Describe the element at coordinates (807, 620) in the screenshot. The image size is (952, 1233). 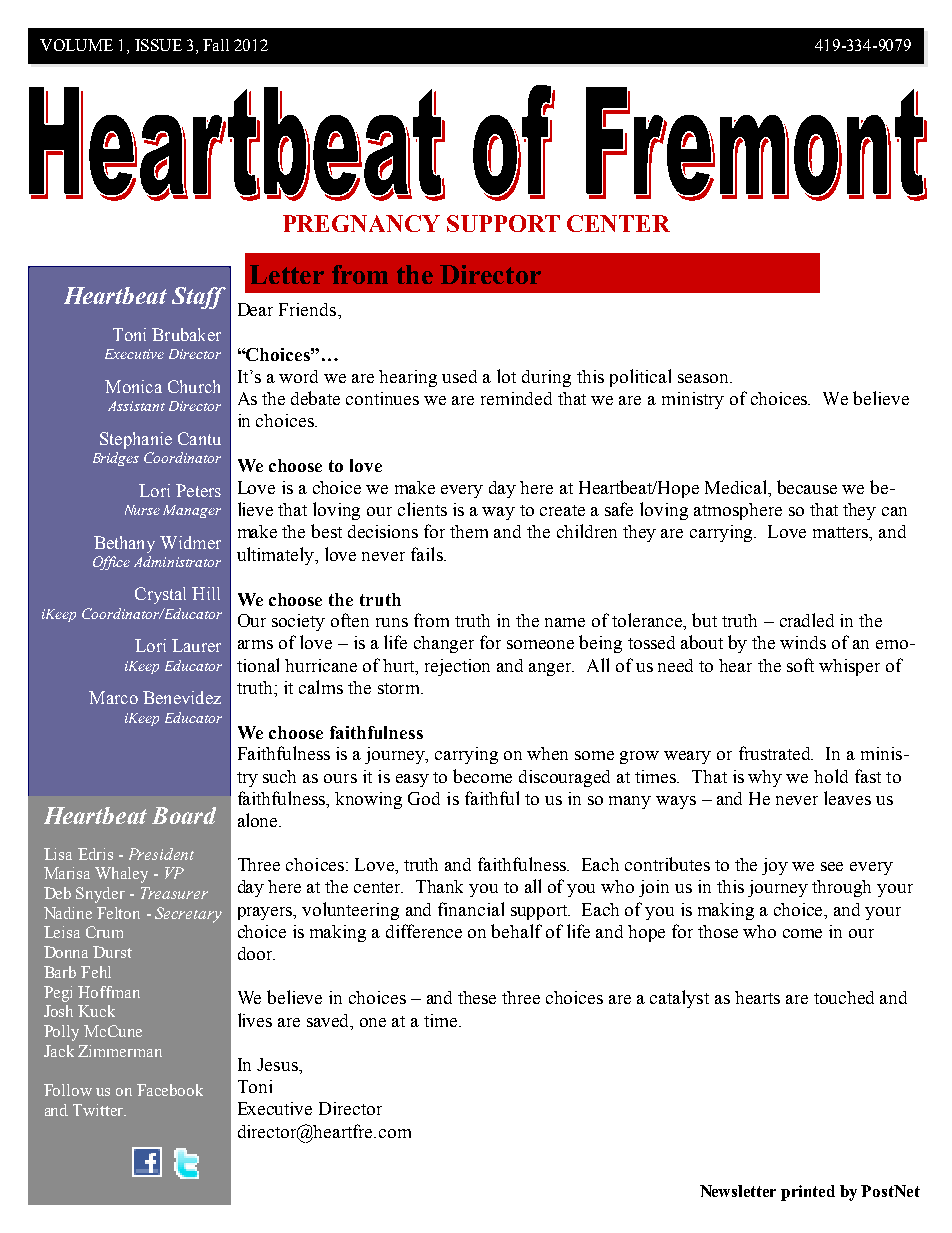
I see `cradled` at that location.
